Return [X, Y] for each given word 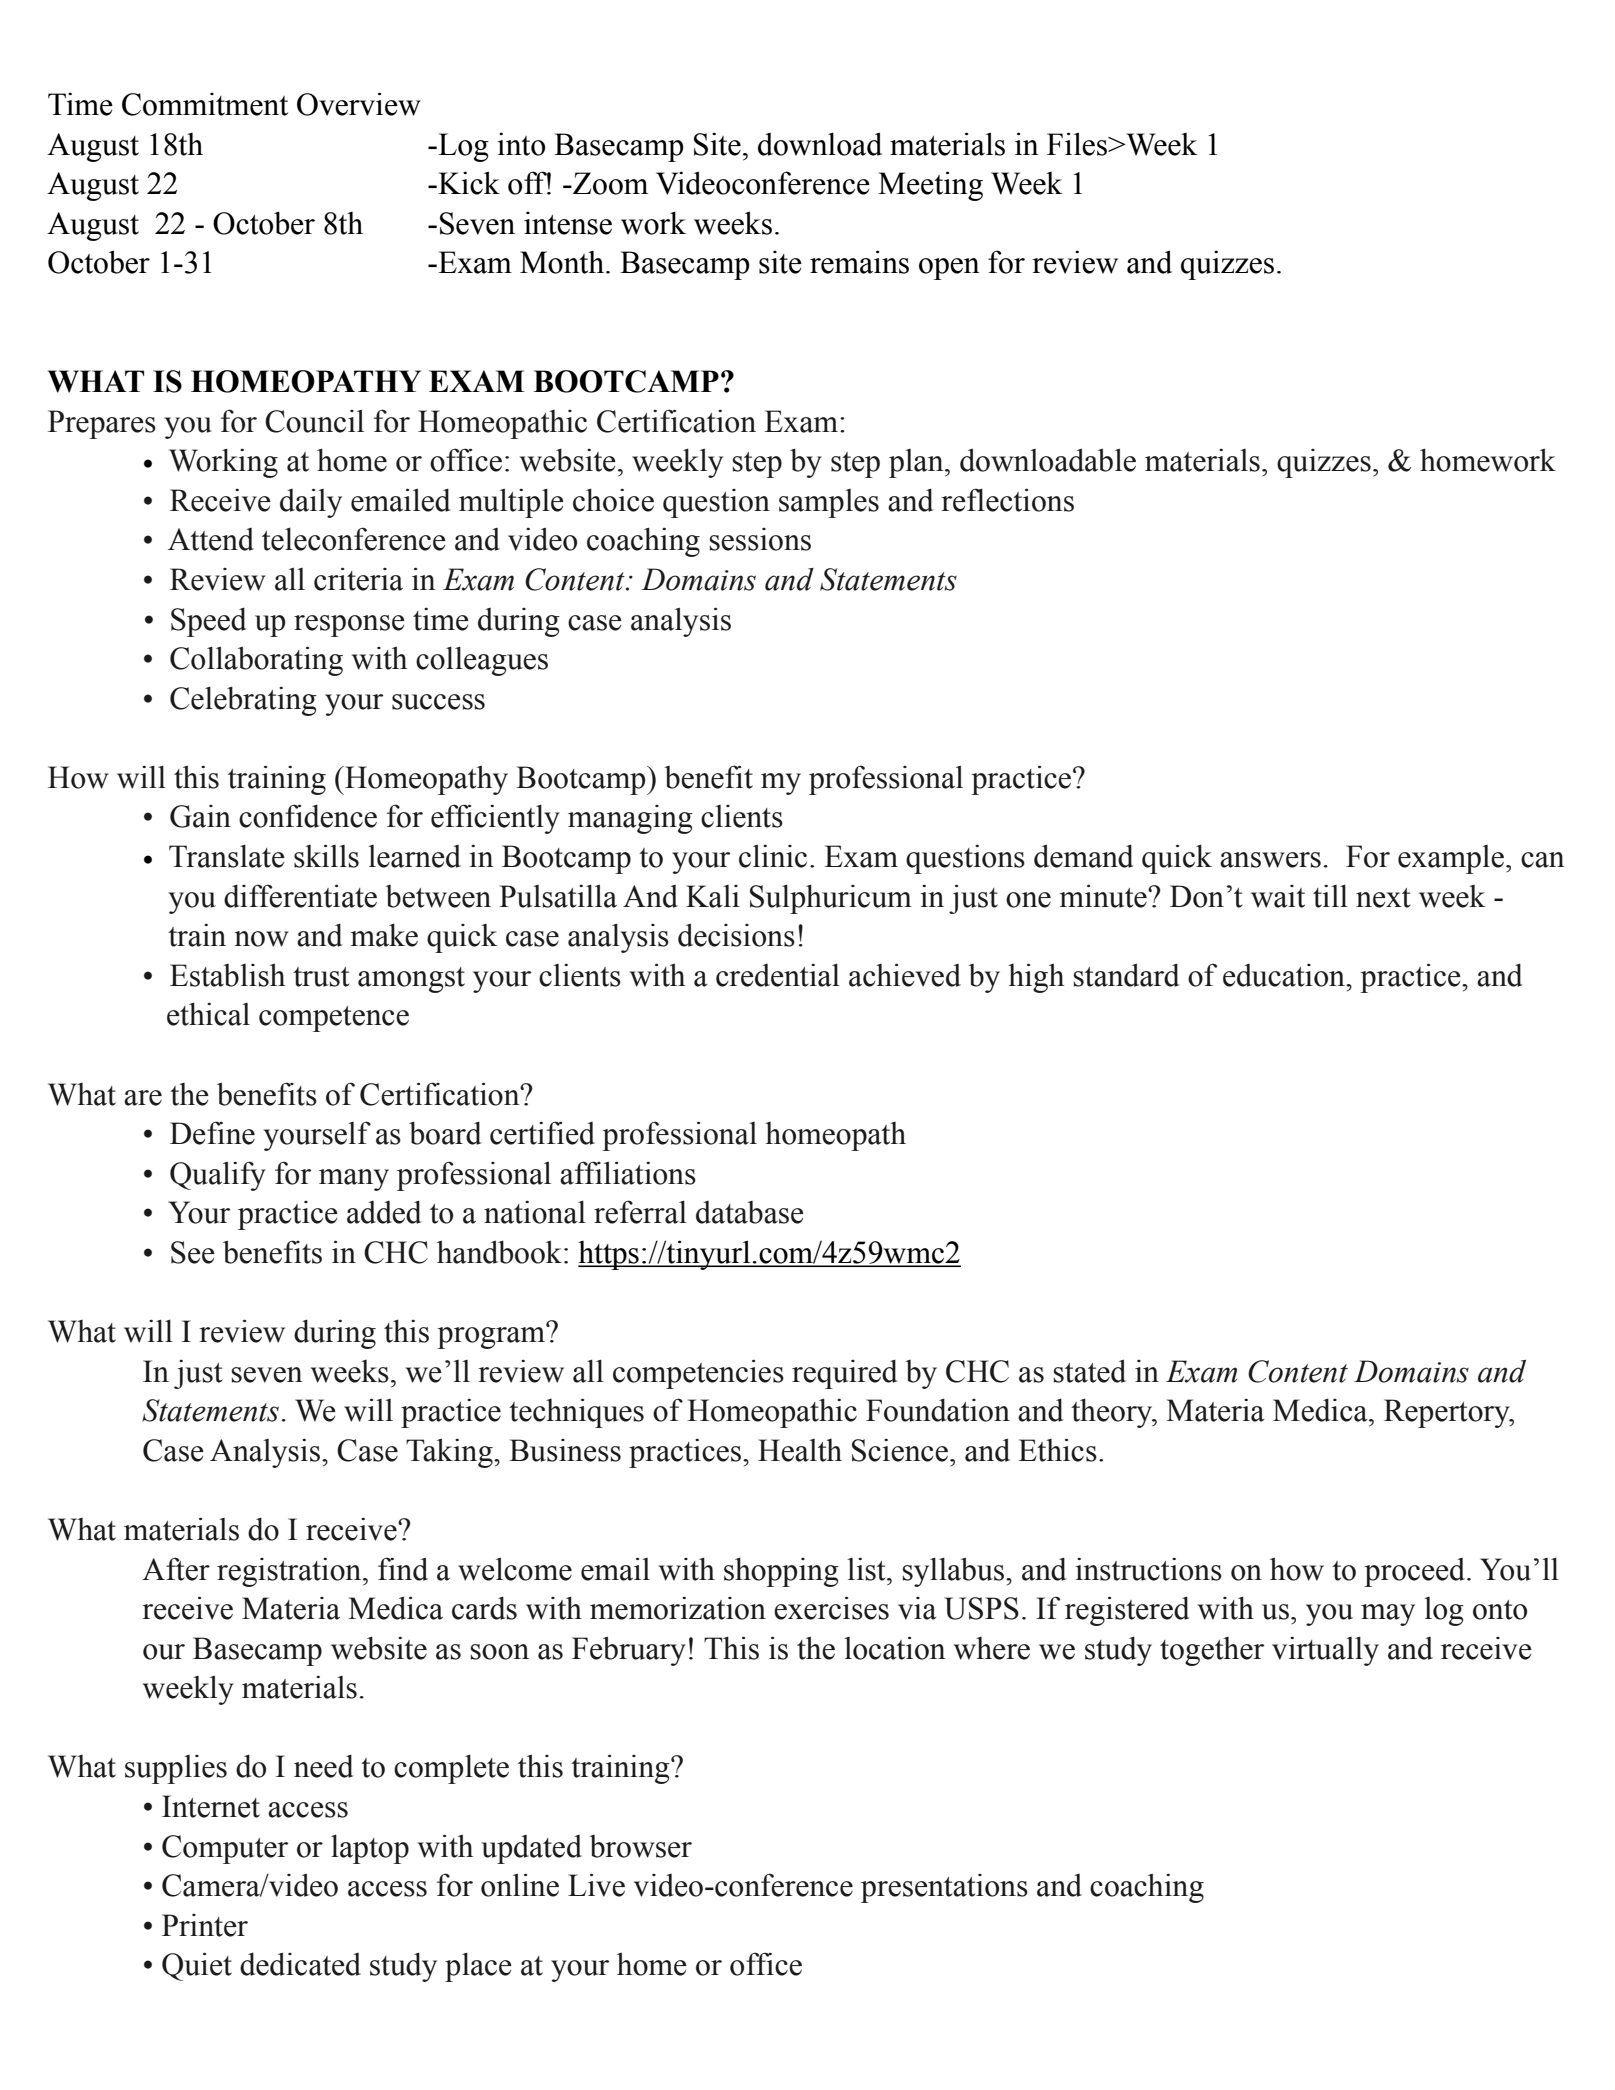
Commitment [205, 104]
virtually [1325, 1651]
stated [1089, 1371]
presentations [944, 1888]
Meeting [930, 186]
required [845, 1374]
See [193, 1252]
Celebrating [243, 701]
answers [1270, 860]
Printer [205, 1925]
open [949, 269]
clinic [773, 856]
